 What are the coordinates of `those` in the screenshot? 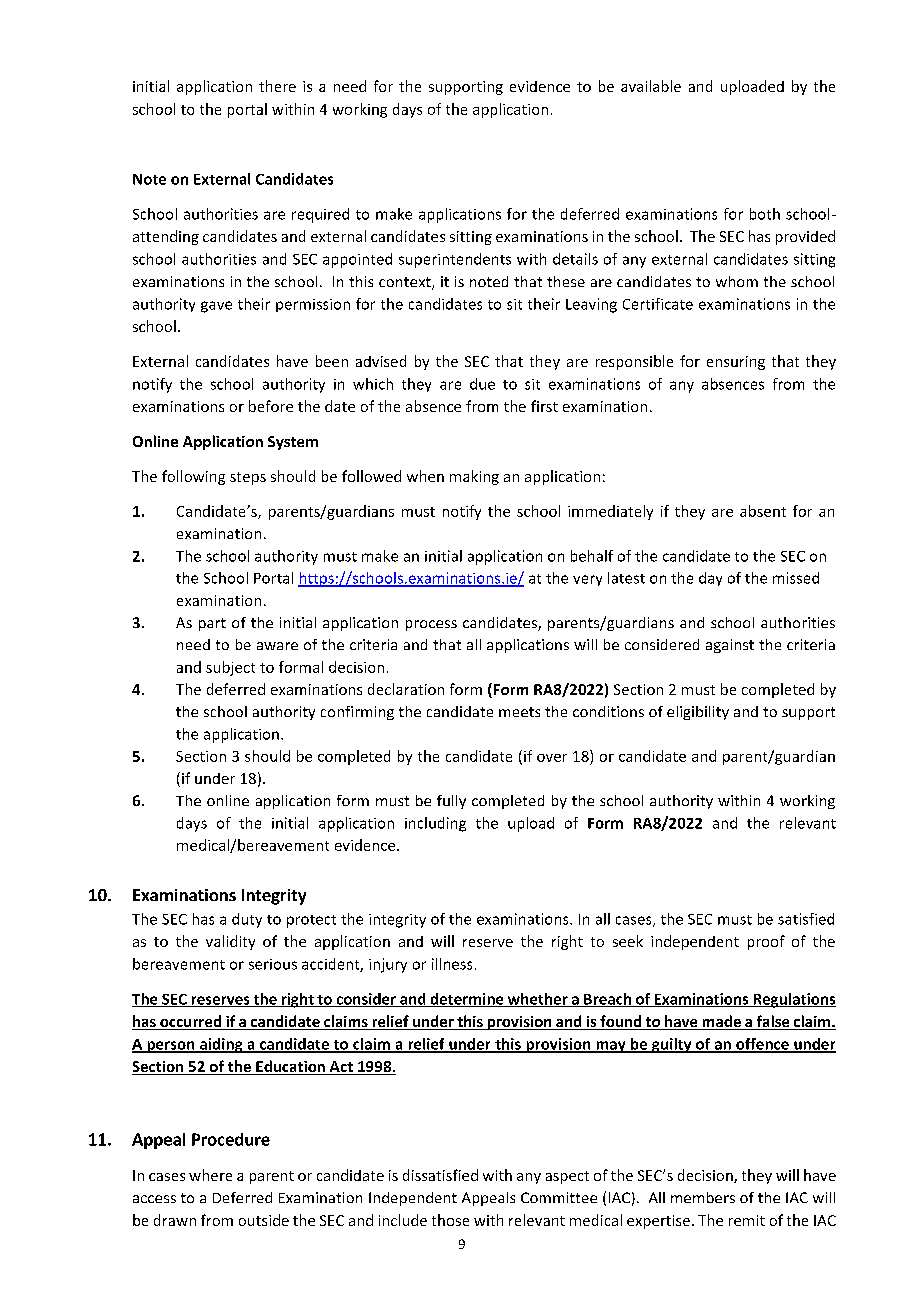 It's located at (450, 1220).
